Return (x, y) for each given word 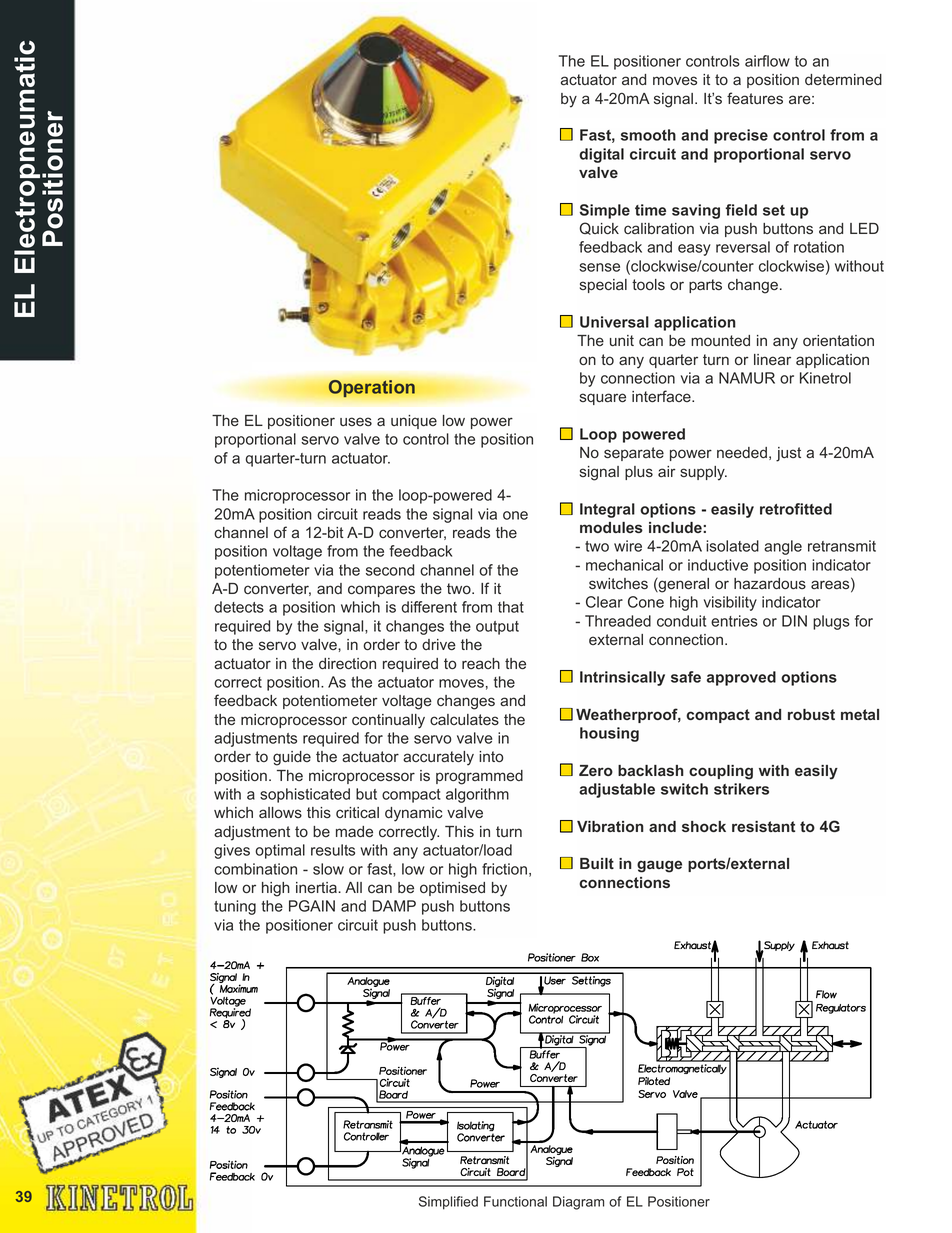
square (603, 399)
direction (347, 663)
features (755, 98)
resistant (763, 826)
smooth (648, 135)
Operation (371, 389)
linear (772, 360)
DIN (794, 621)
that (511, 607)
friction (504, 869)
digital (601, 155)
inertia (317, 887)
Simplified (448, 1203)
